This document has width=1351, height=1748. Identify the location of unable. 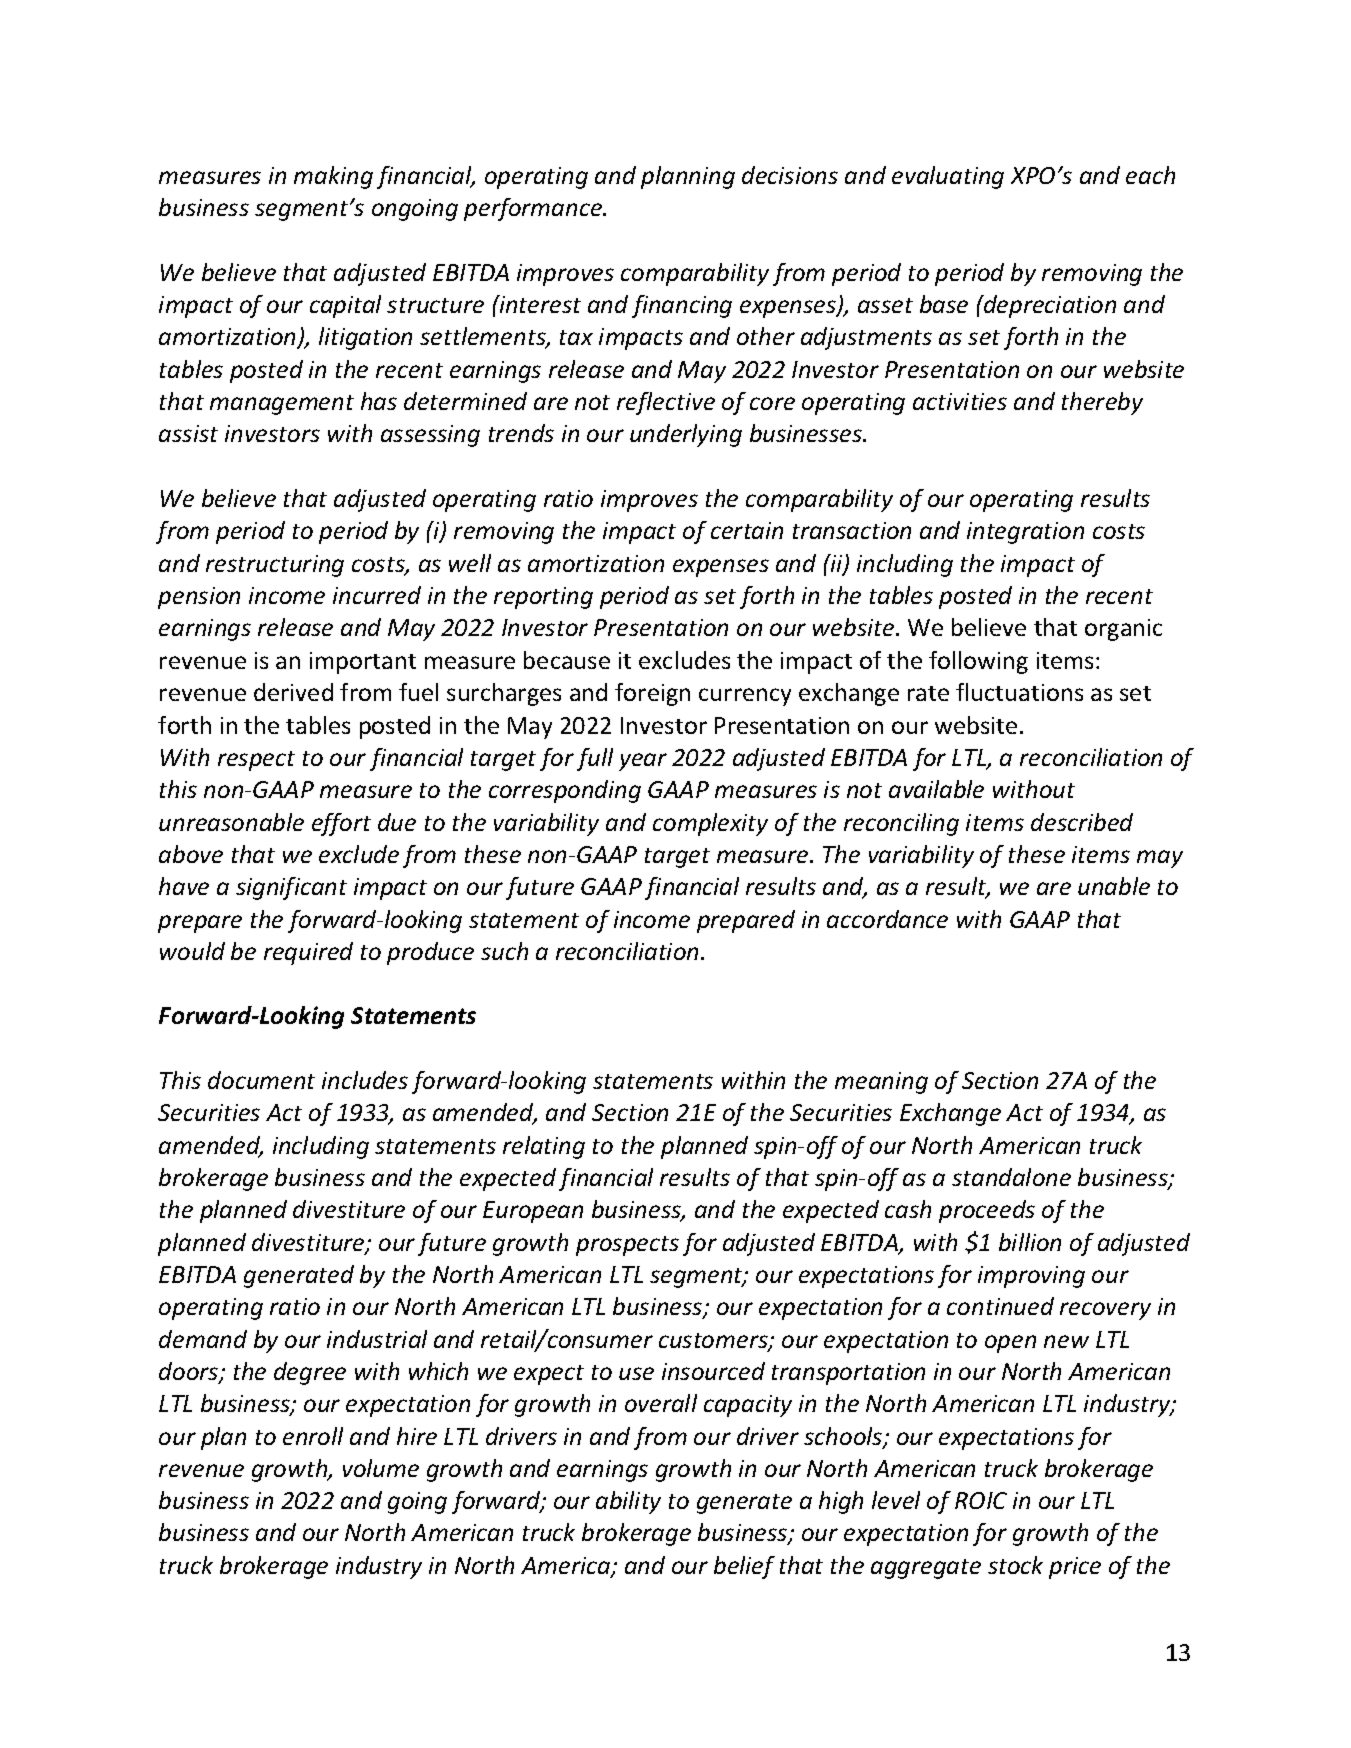
(1114, 886).
